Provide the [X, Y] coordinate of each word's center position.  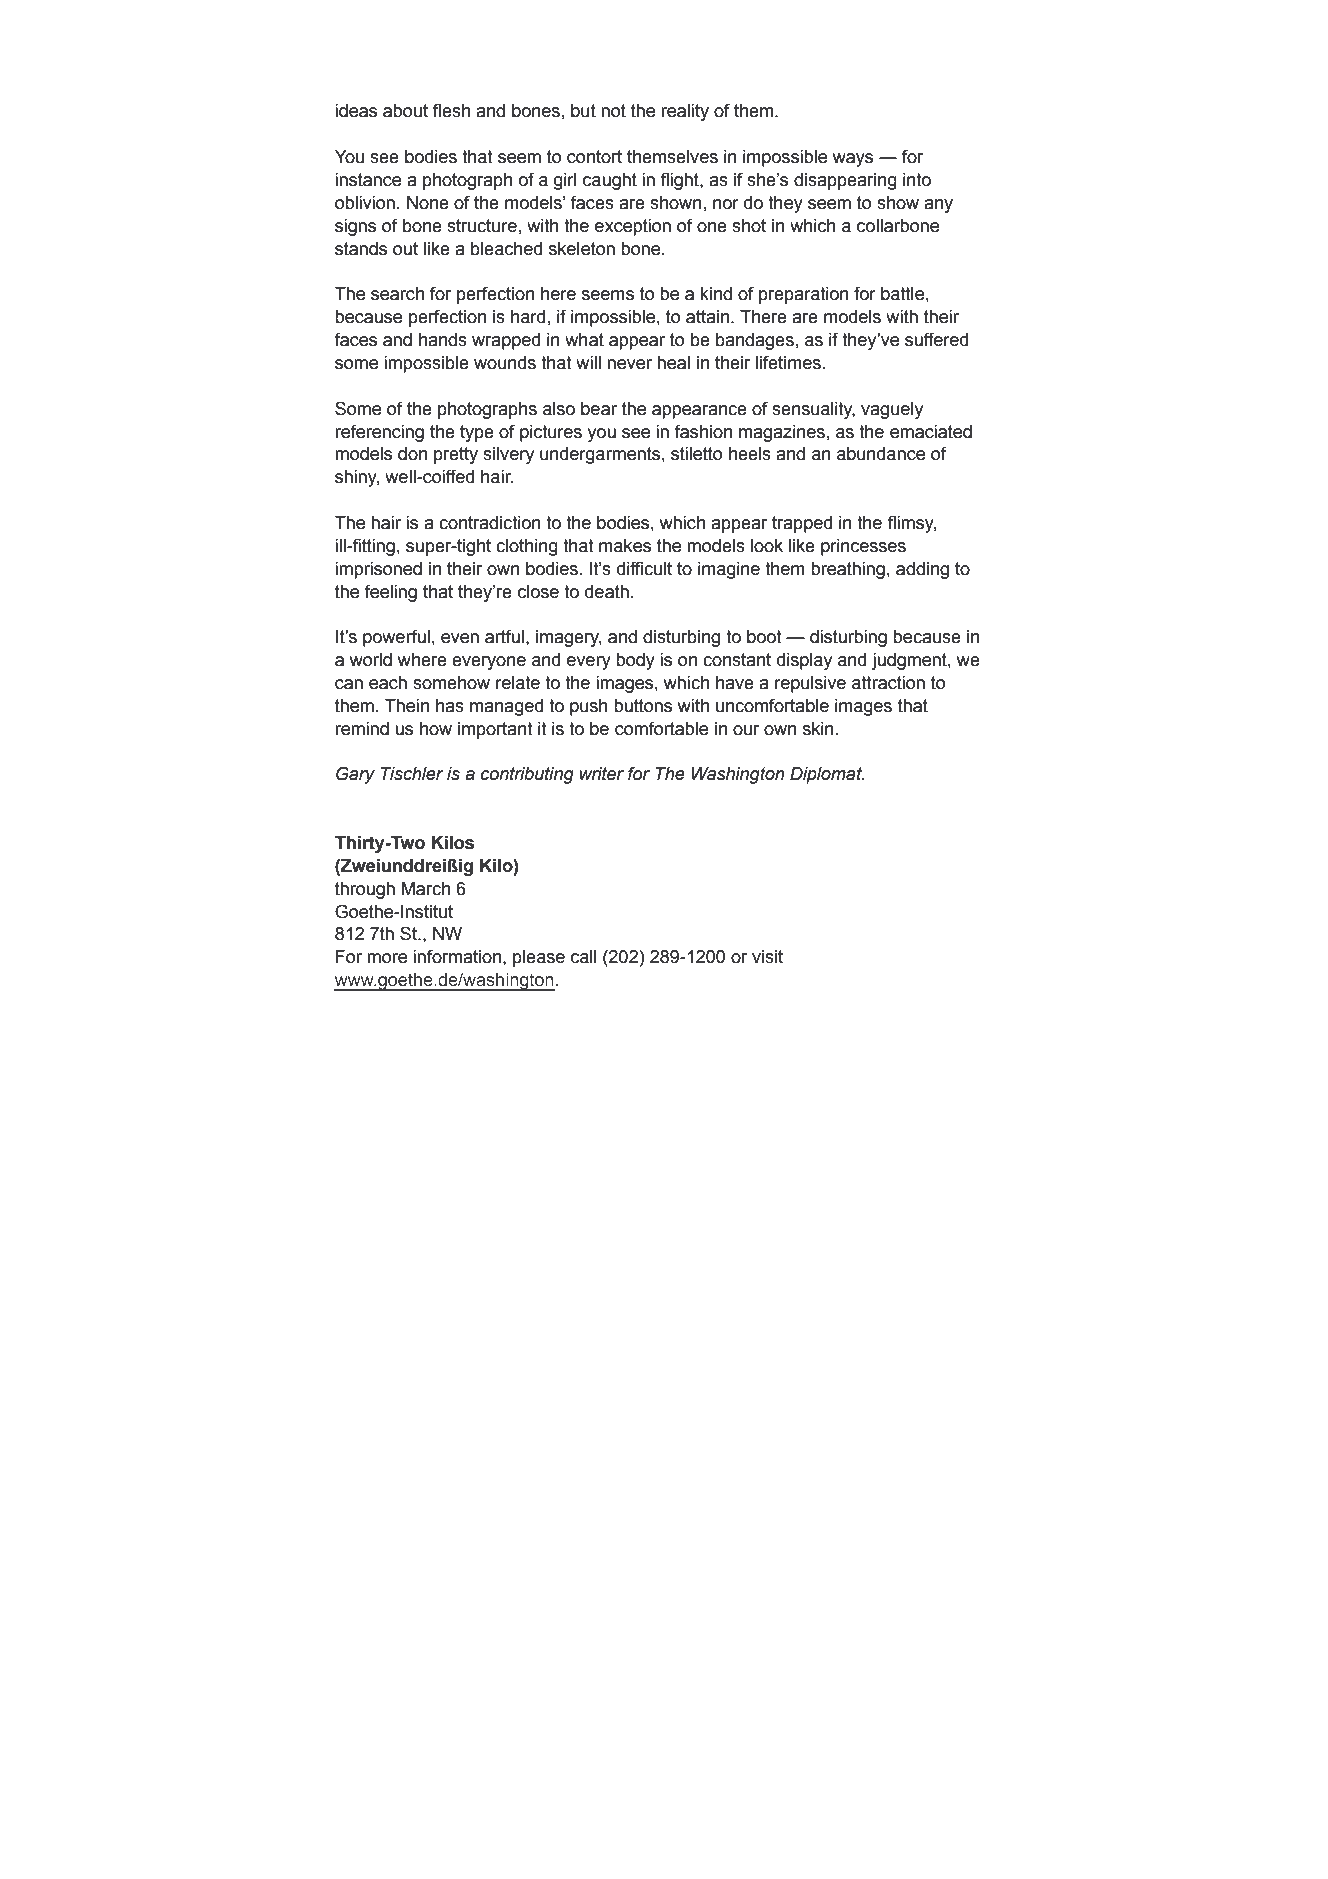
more [387, 958]
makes [625, 546]
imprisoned [378, 570]
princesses [863, 547]
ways [853, 160]
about [405, 111]
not [613, 111]
